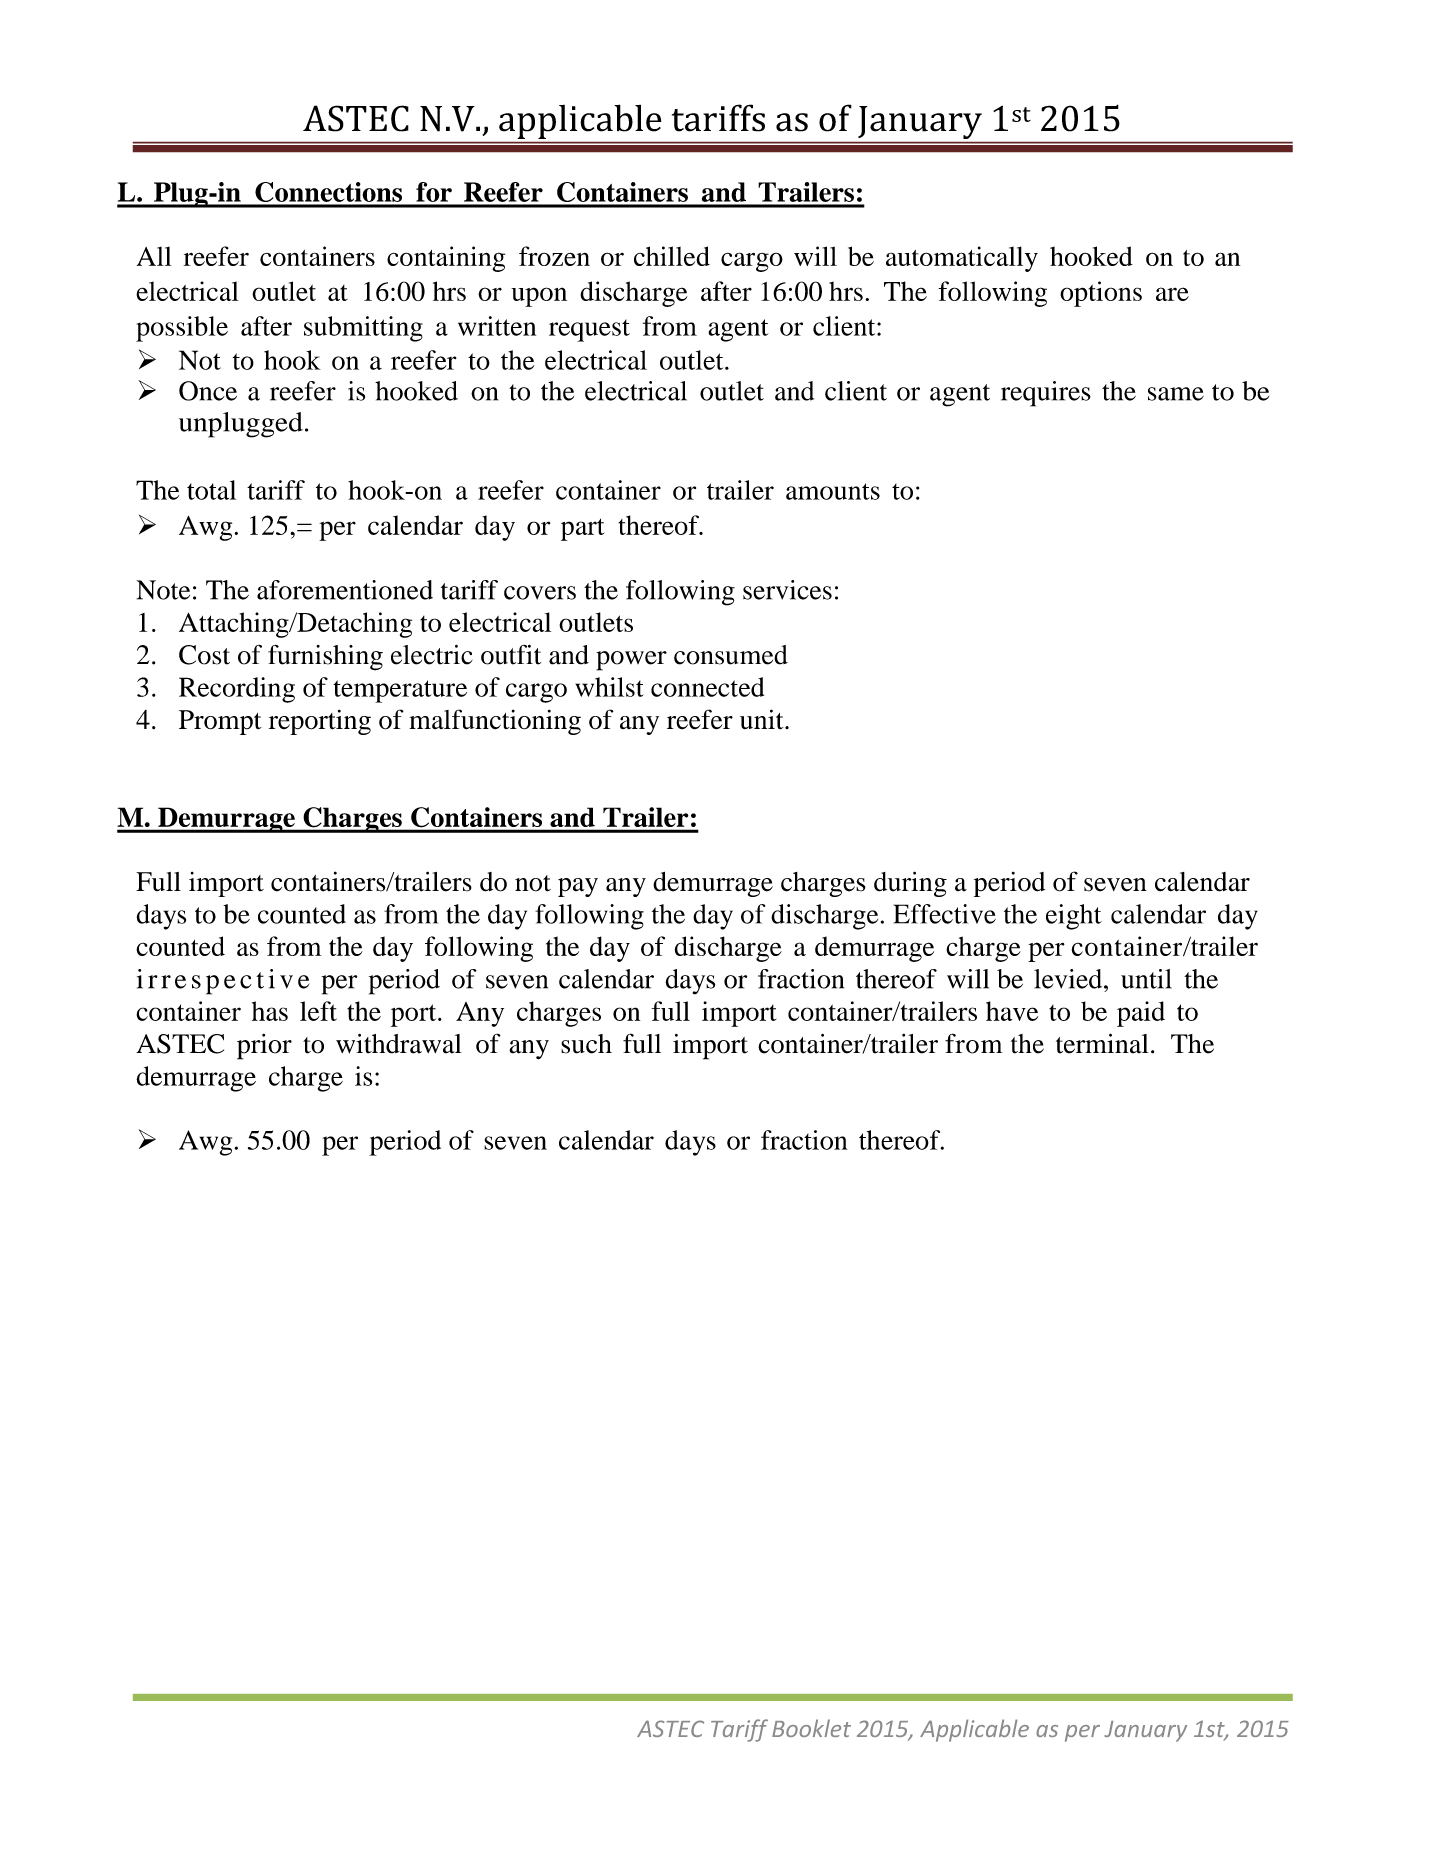 The image size is (1437, 1860). I want to click on has, so click(270, 1011).
